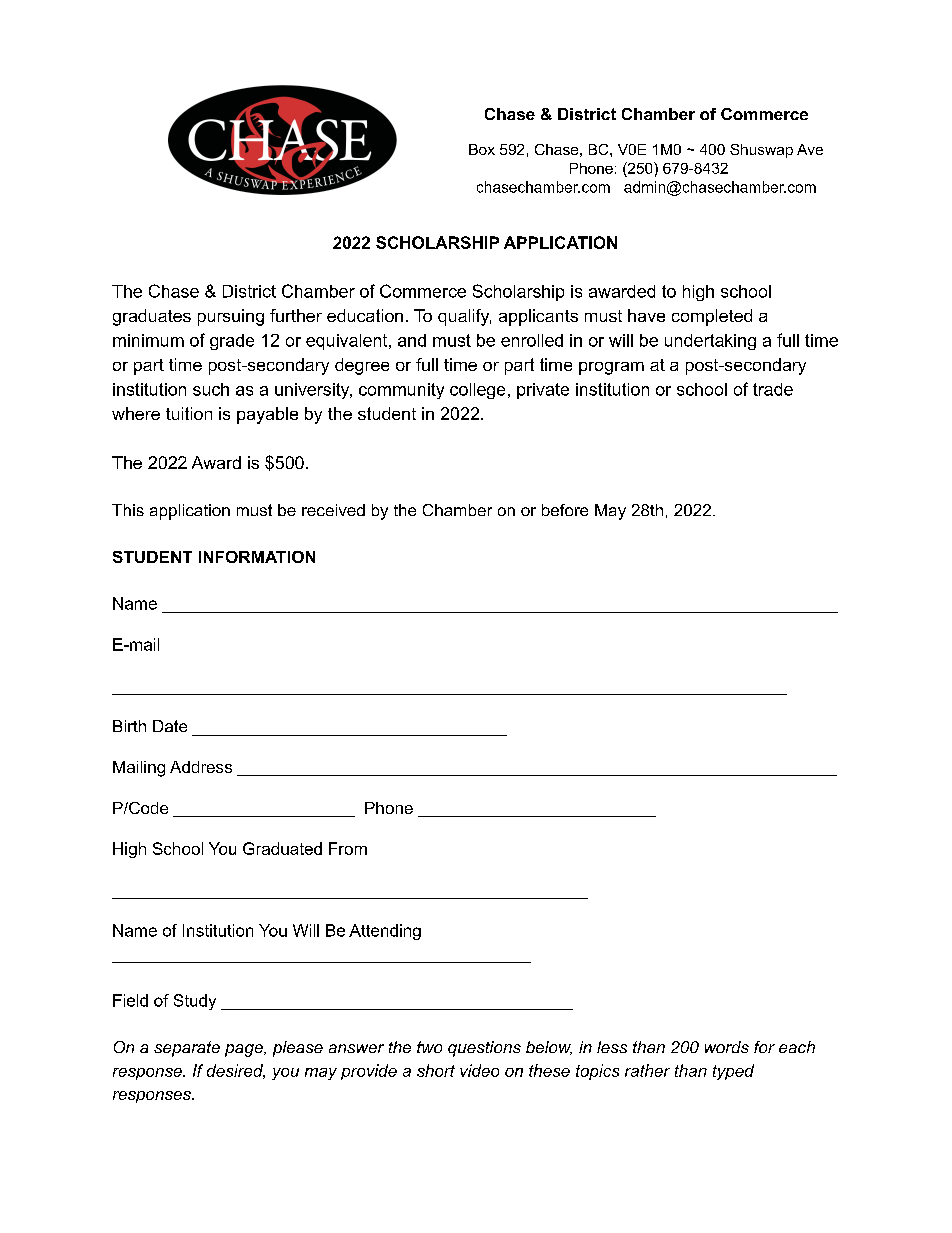  What do you see at coordinates (348, 848) in the image?
I see `From` at bounding box center [348, 848].
